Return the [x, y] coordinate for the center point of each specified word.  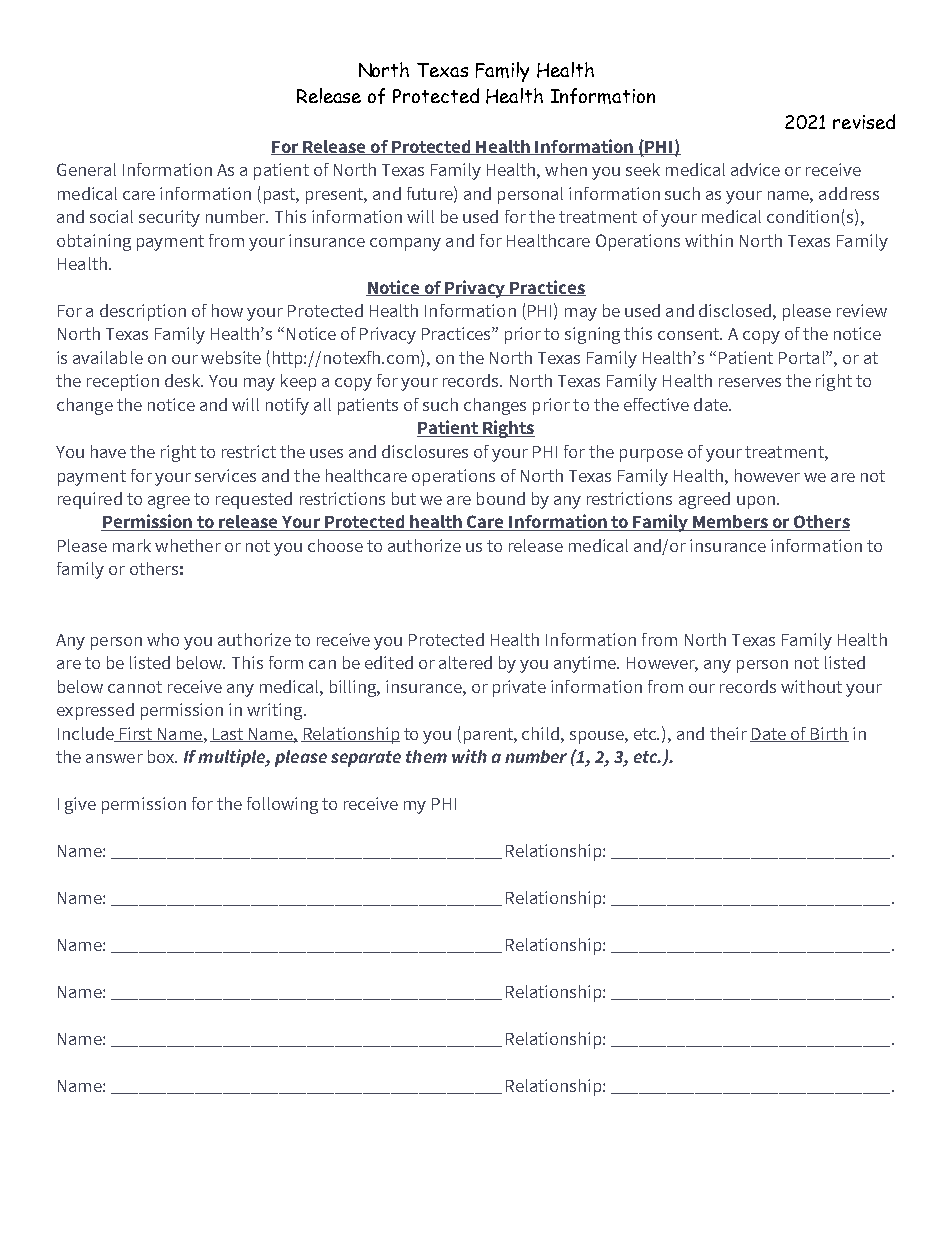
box [162, 756]
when [566, 169]
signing [592, 335]
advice [755, 169]
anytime [586, 664]
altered [465, 662]
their [728, 733]
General [86, 169]
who [163, 639]
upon [756, 502]
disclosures [425, 451]
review [862, 310]
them [426, 756]
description [143, 312]
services [225, 475]
